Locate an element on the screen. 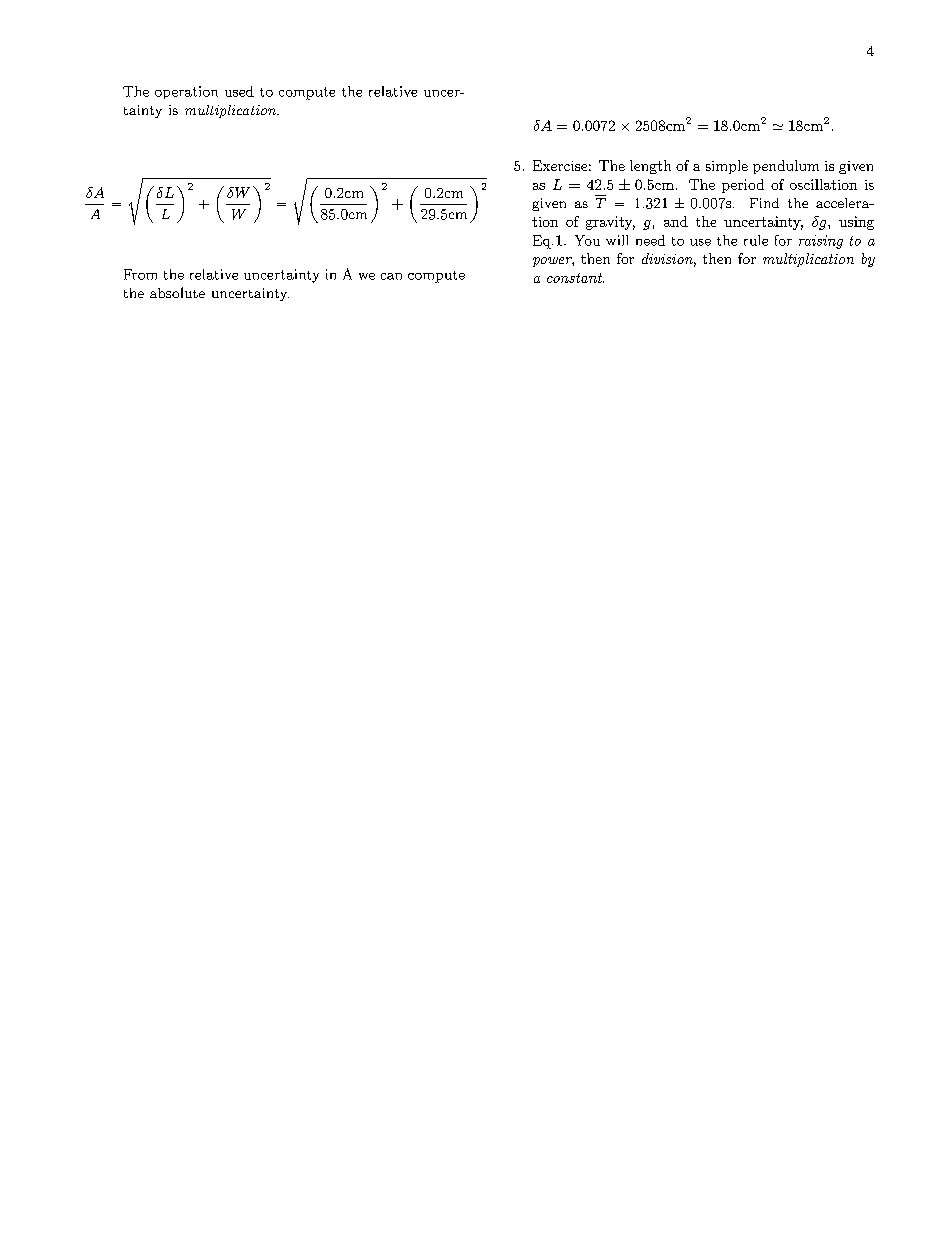 This screenshot has height=1233, width=952. From is located at coordinates (140, 274).
